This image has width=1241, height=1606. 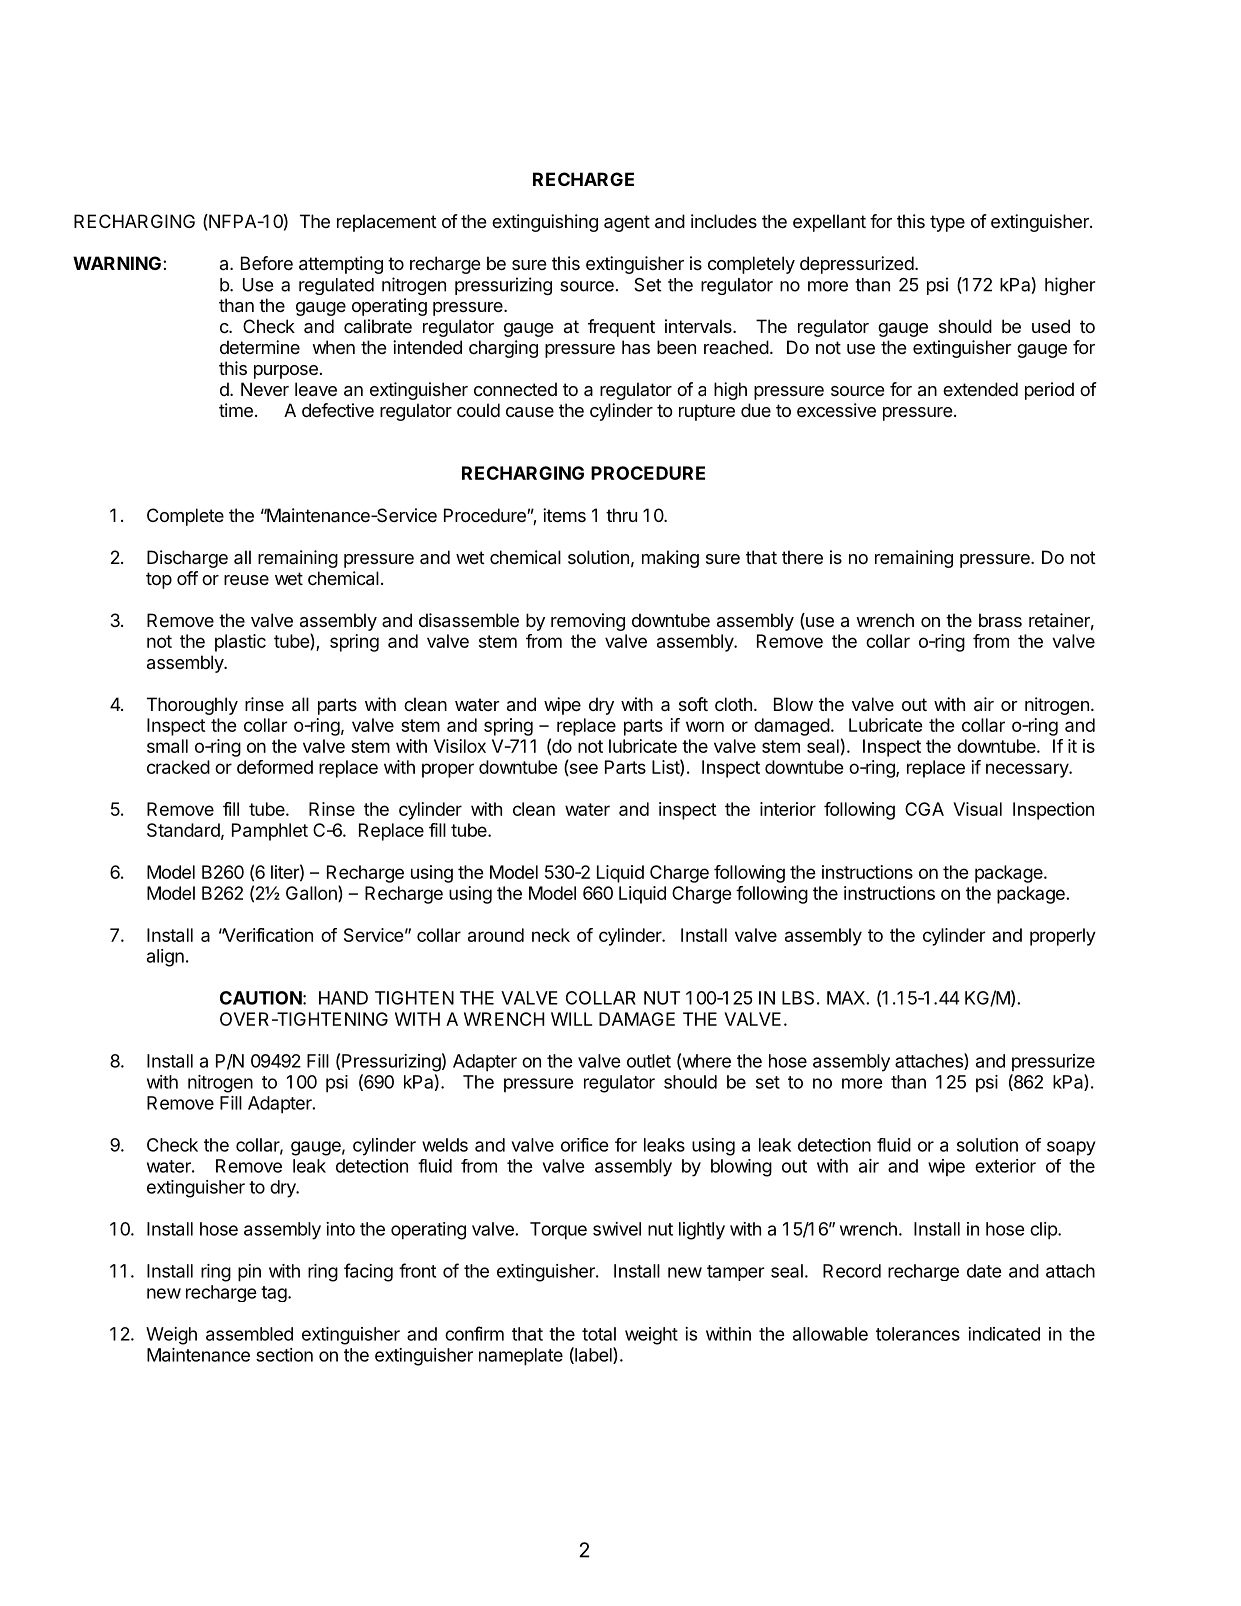 I want to click on total, so click(x=599, y=1334).
